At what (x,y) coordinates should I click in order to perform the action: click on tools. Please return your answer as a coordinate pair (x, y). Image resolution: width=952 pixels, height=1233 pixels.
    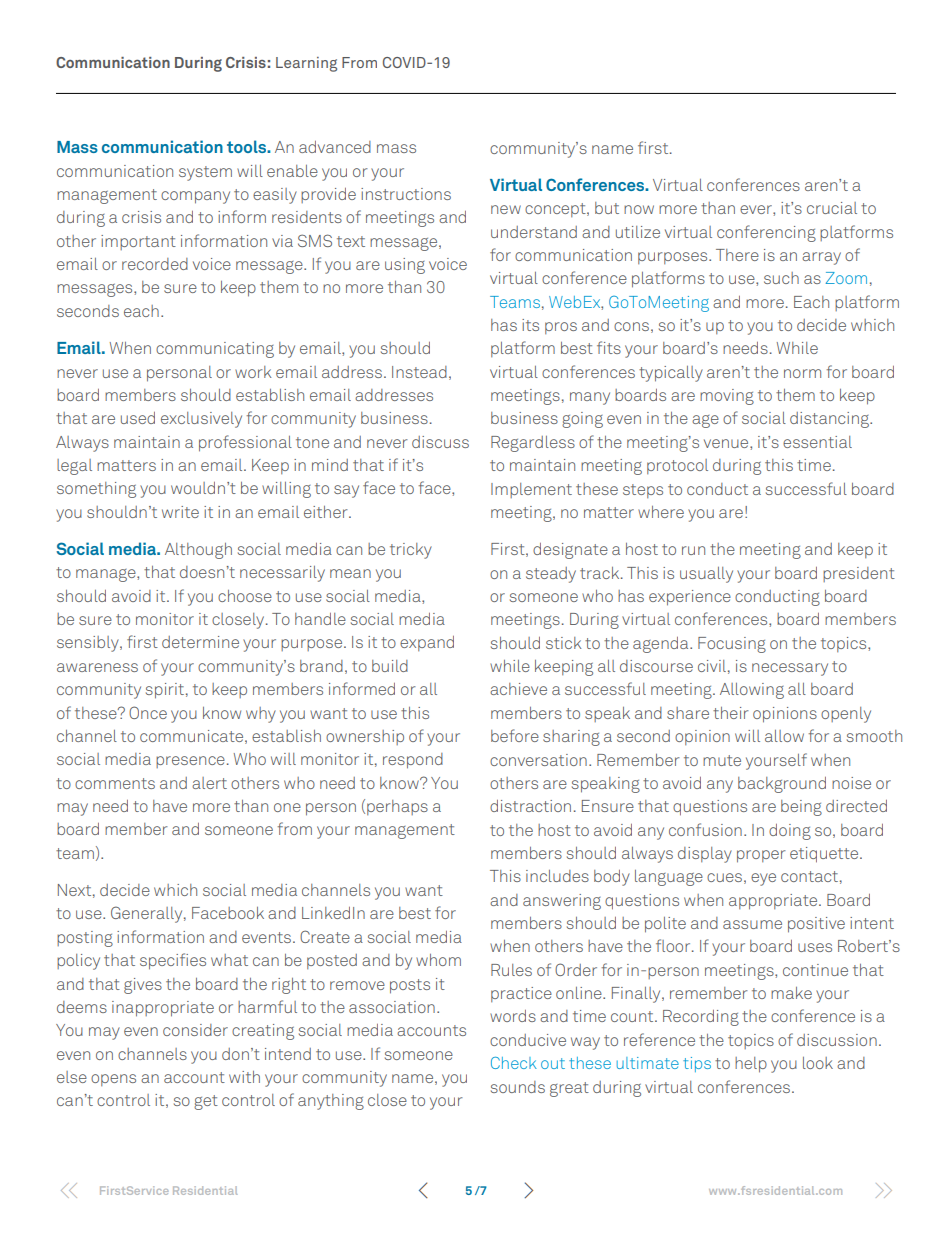
    Looking at the image, I should click on (247, 146).
